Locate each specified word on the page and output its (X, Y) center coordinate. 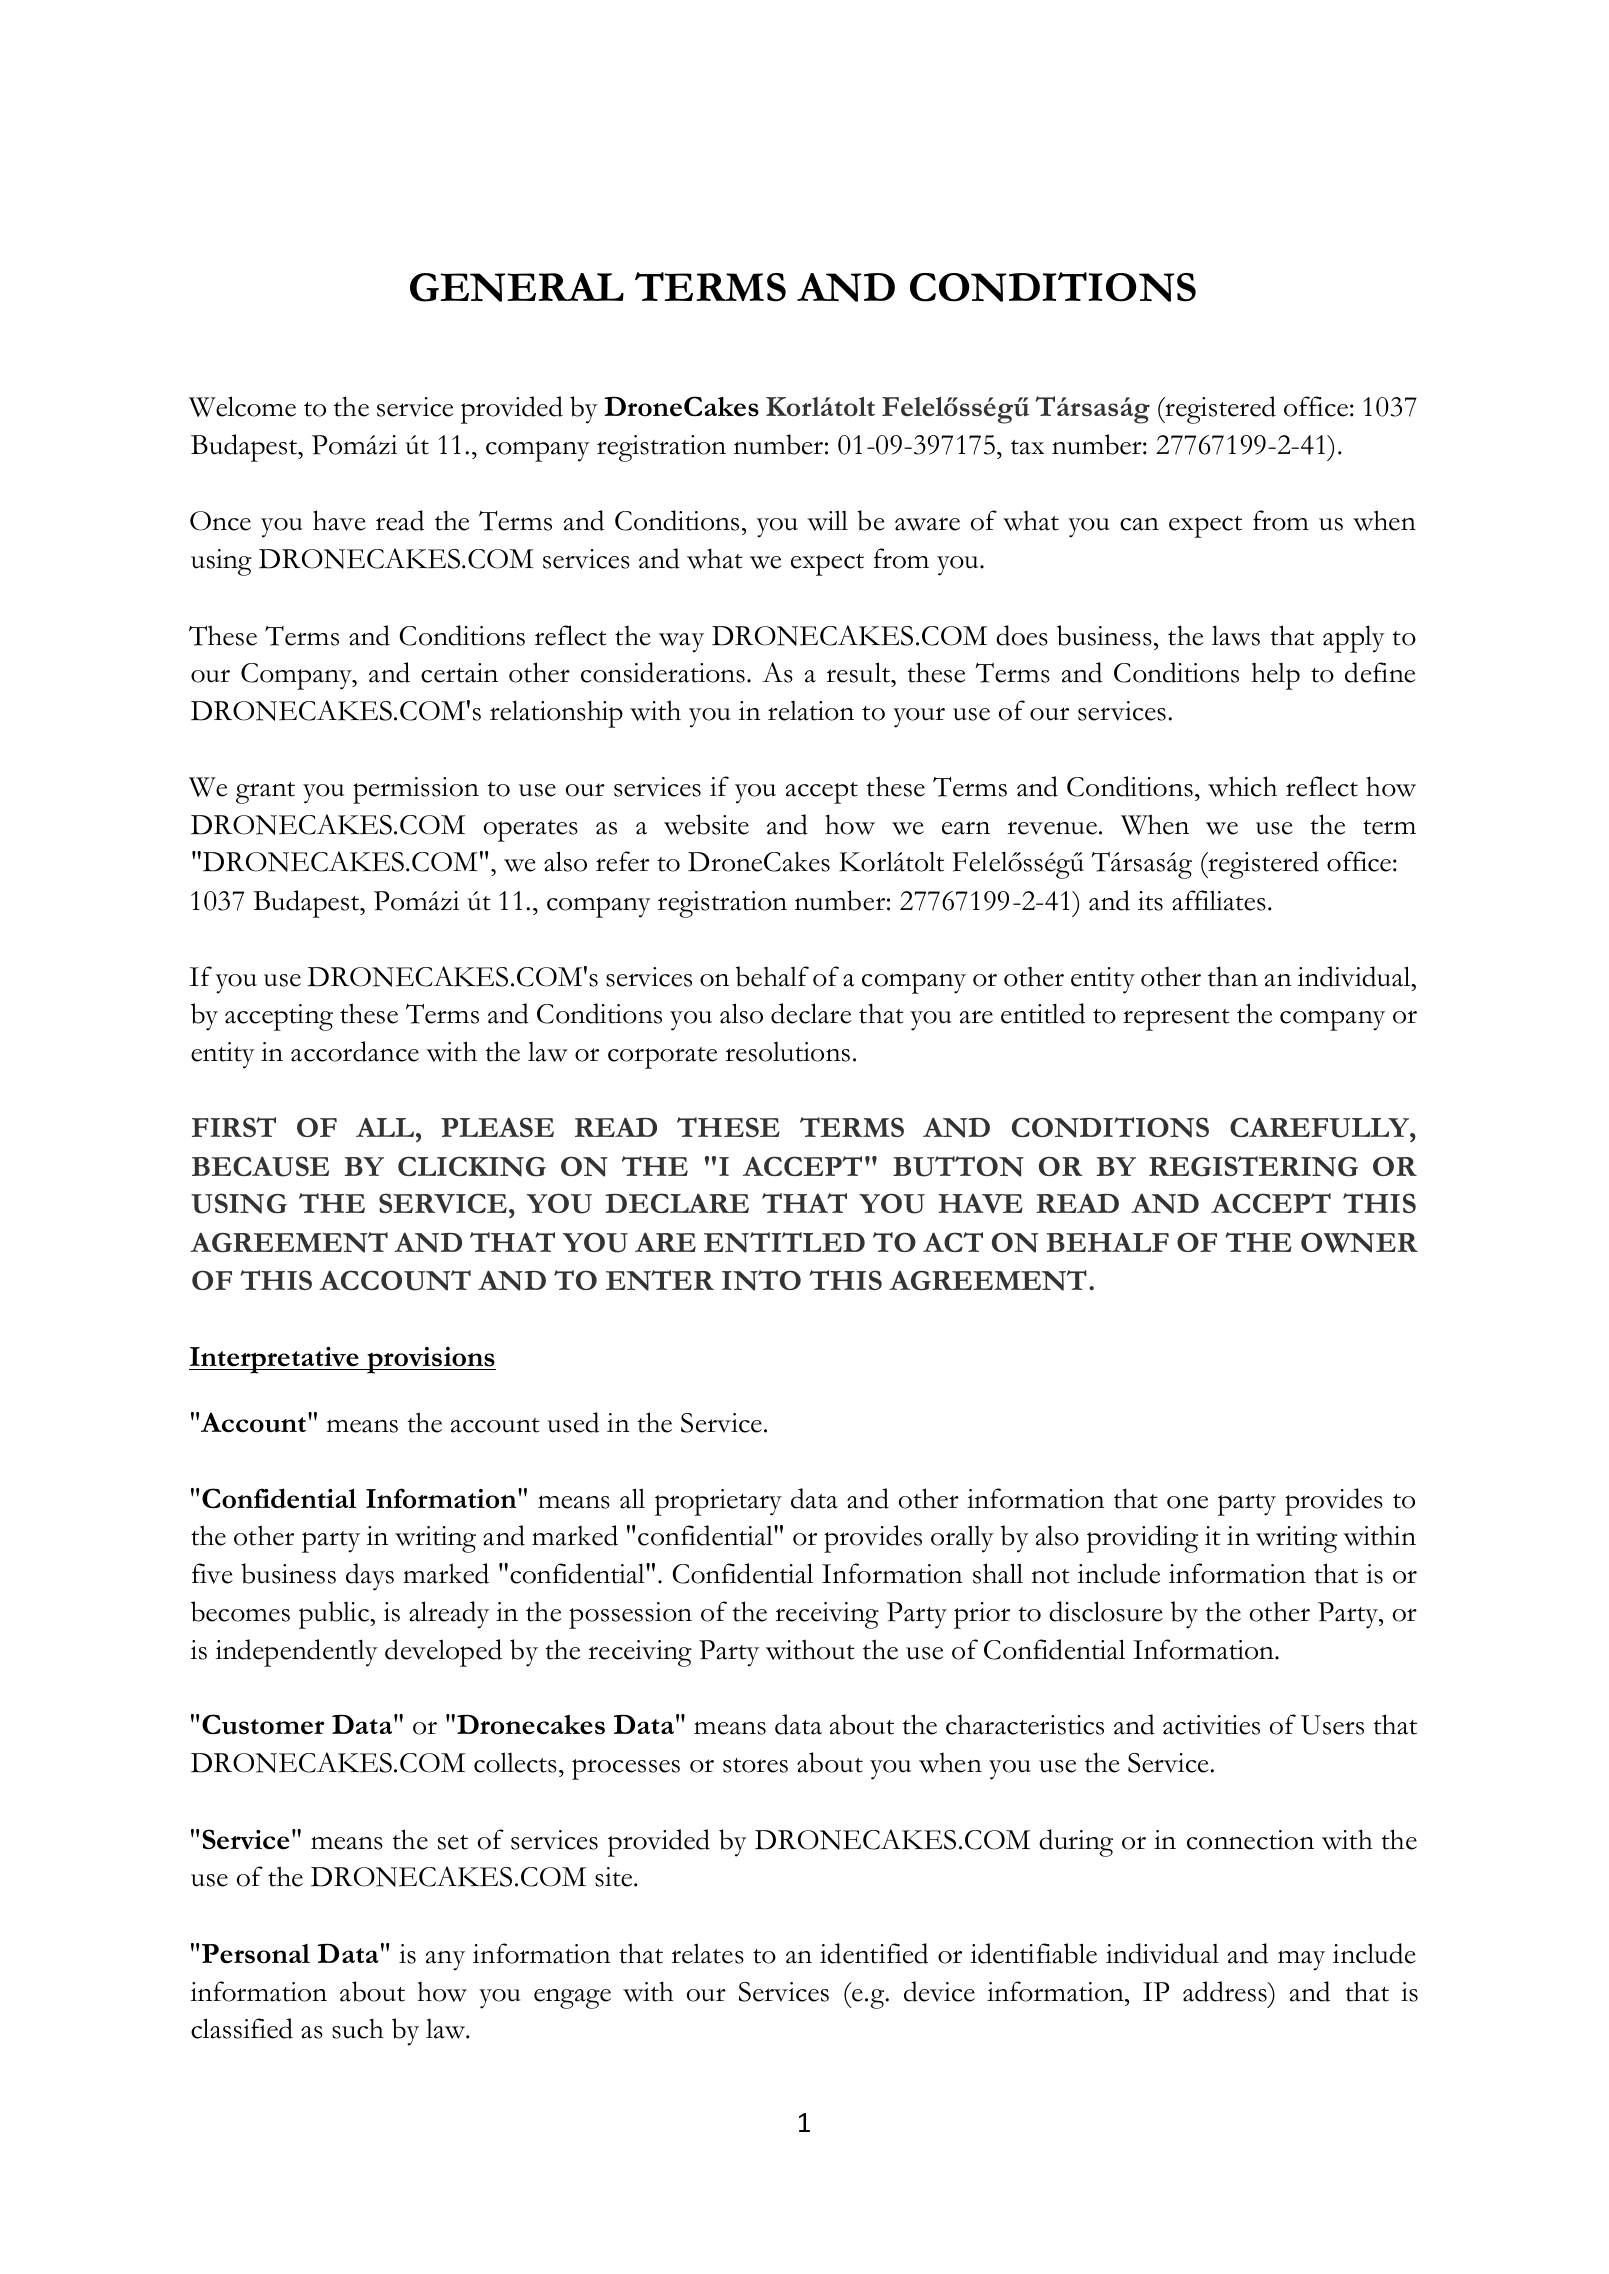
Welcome (242, 406)
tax (1027, 447)
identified (874, 1953)
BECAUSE (260, 1166)
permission (416, 790)
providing (1142, 1539)
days (370, 1577)
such (358, 2028)
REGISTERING (1253, 1166)
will (827, 520)
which (1242, 786)
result (859, 672)
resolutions (787, 1052)
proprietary (718, 1502)
